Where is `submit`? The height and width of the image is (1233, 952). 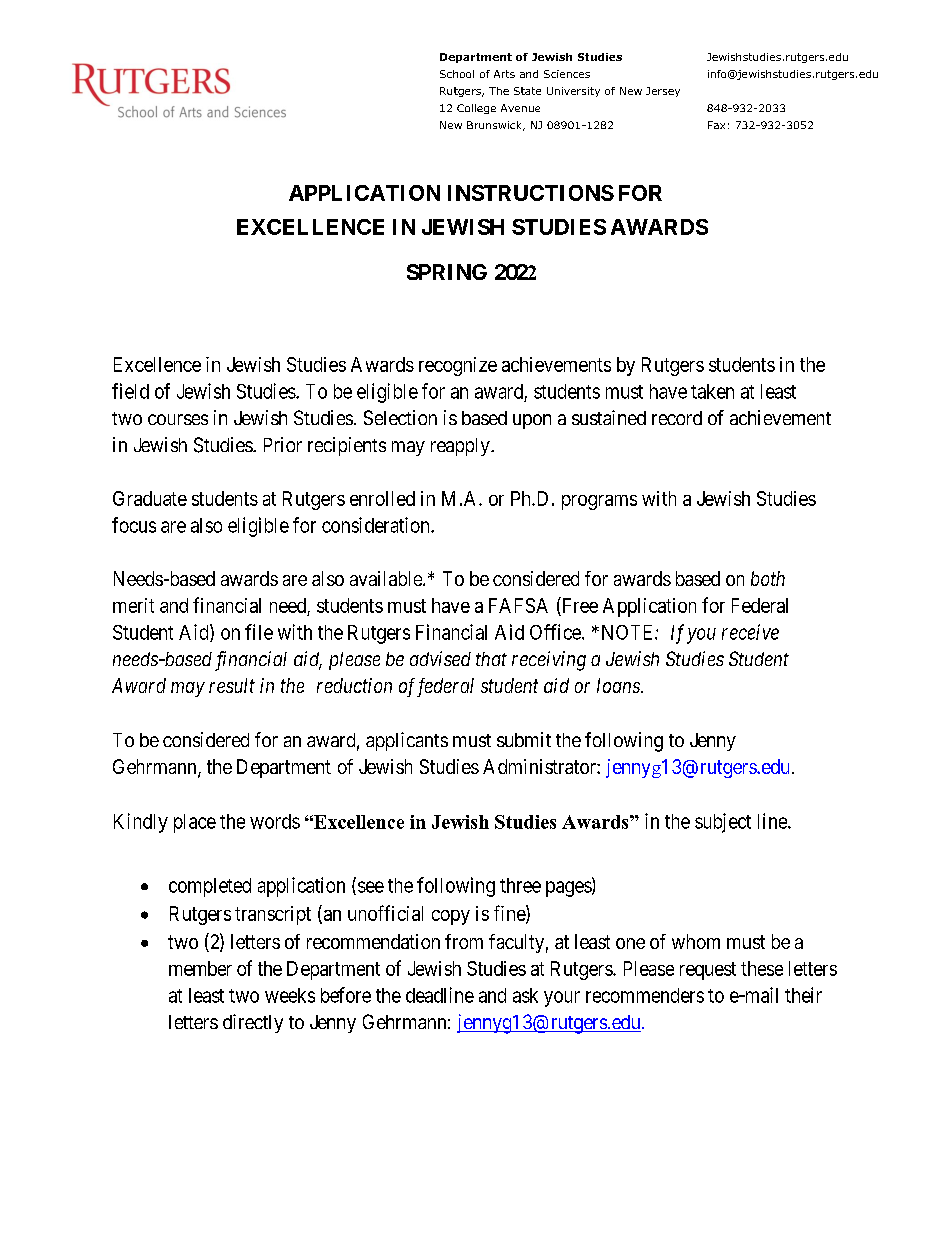 submit is located at coordinates (524, 739).
